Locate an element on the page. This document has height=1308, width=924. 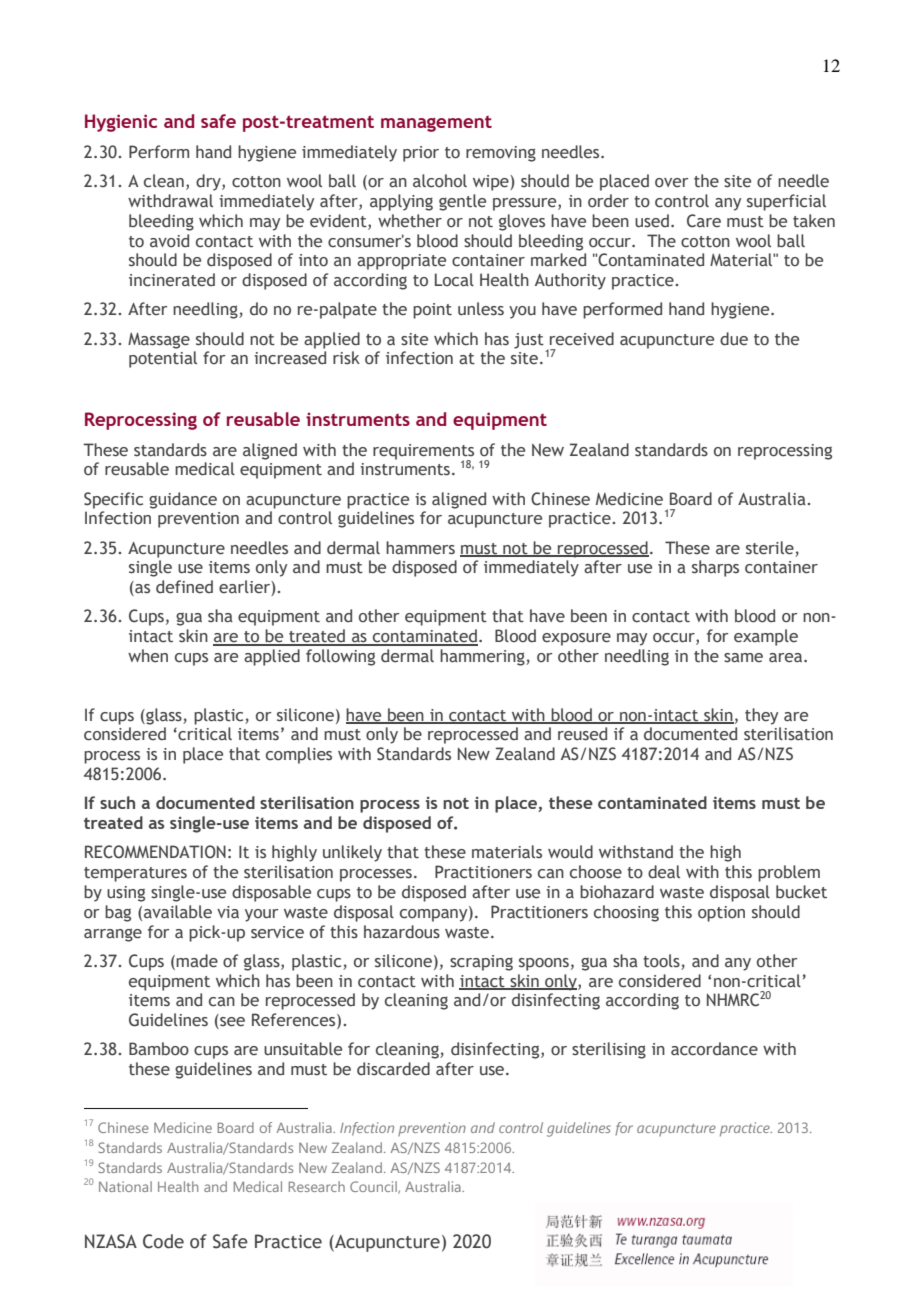
they is located at coordinates (761, 716).
